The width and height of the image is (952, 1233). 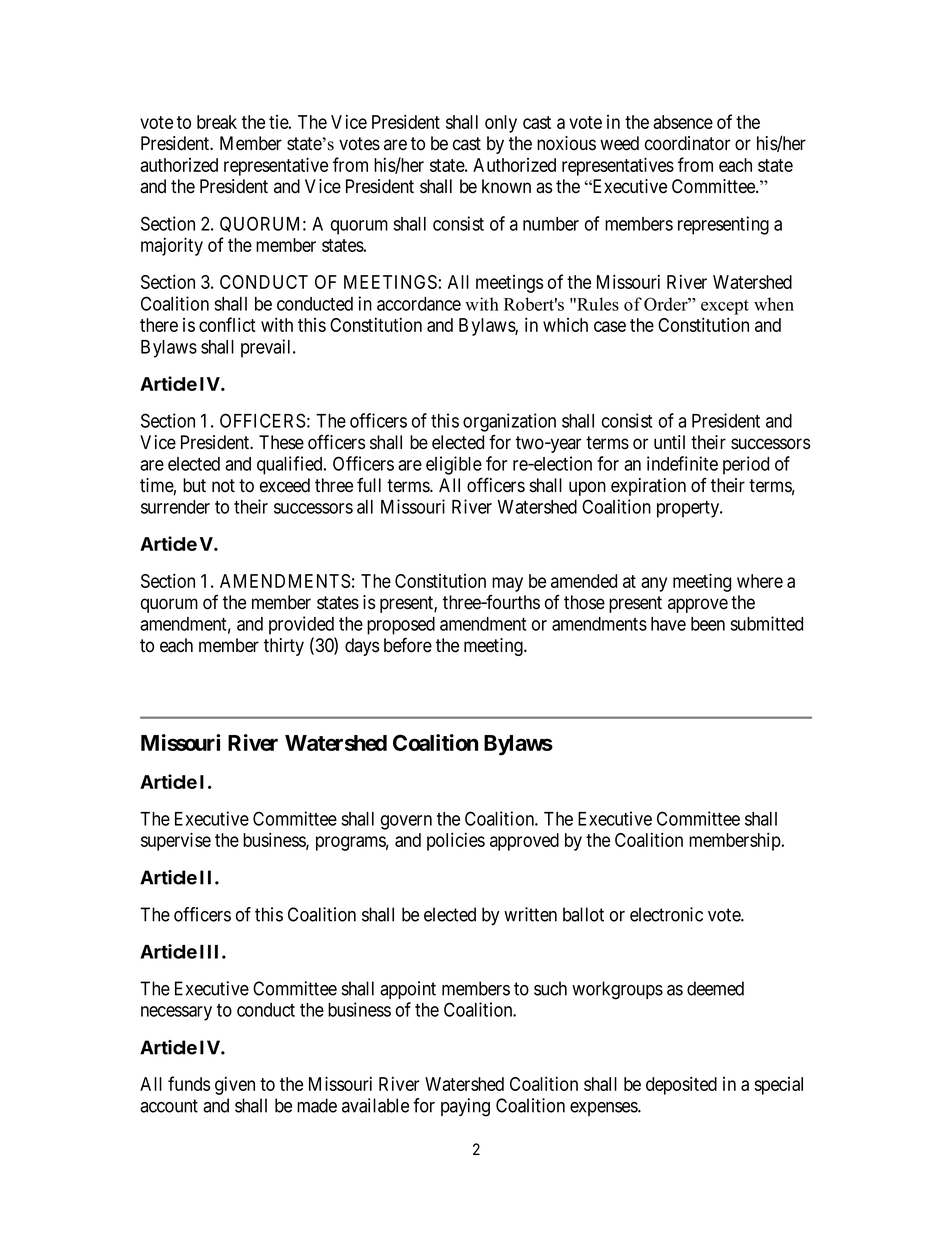 What do you see at coordinates (669, 442) in the image?
I see `until` at bounding box center [669, 442].
